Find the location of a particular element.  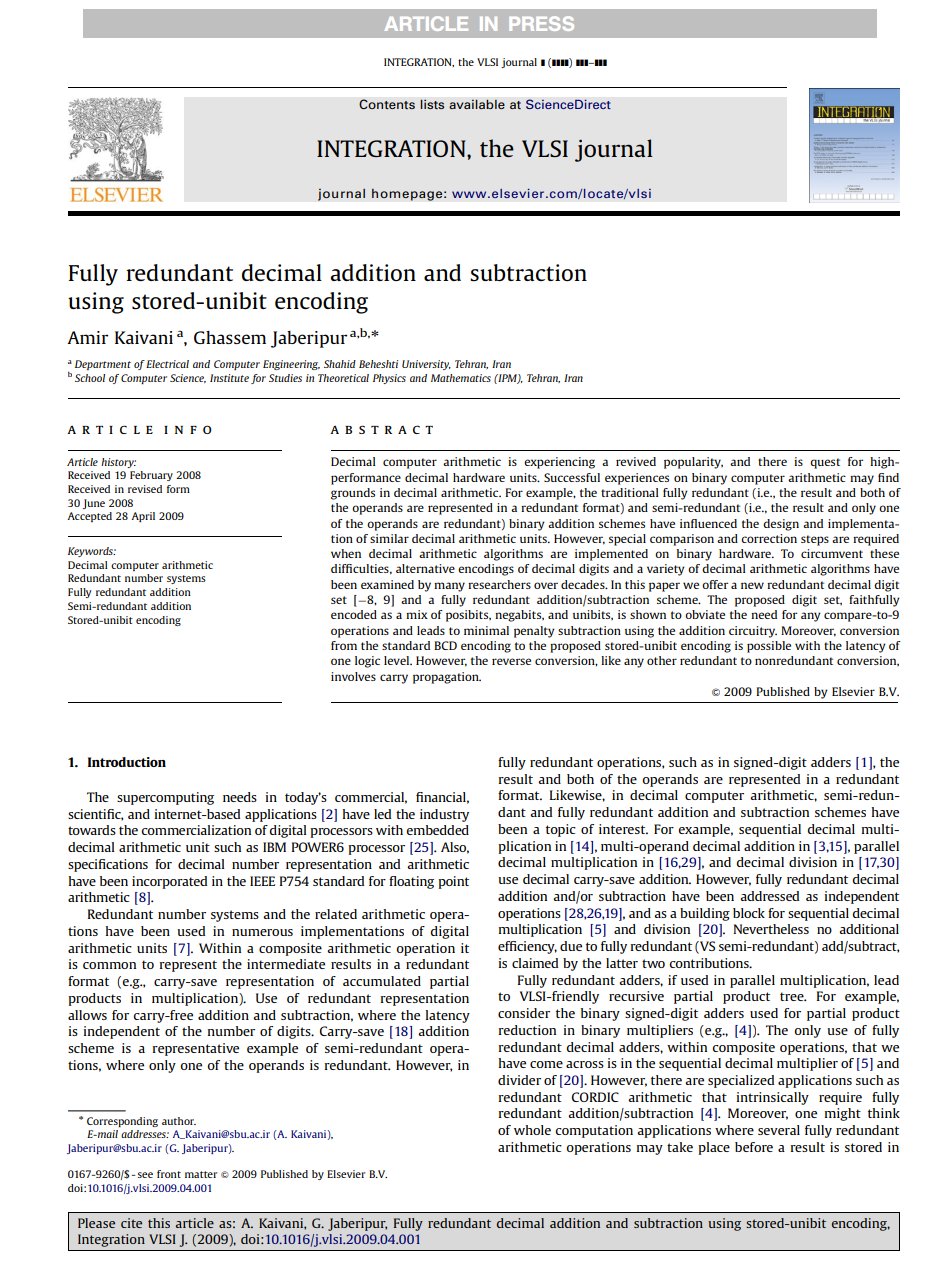

minimal is located at coordinates (486, 630).
